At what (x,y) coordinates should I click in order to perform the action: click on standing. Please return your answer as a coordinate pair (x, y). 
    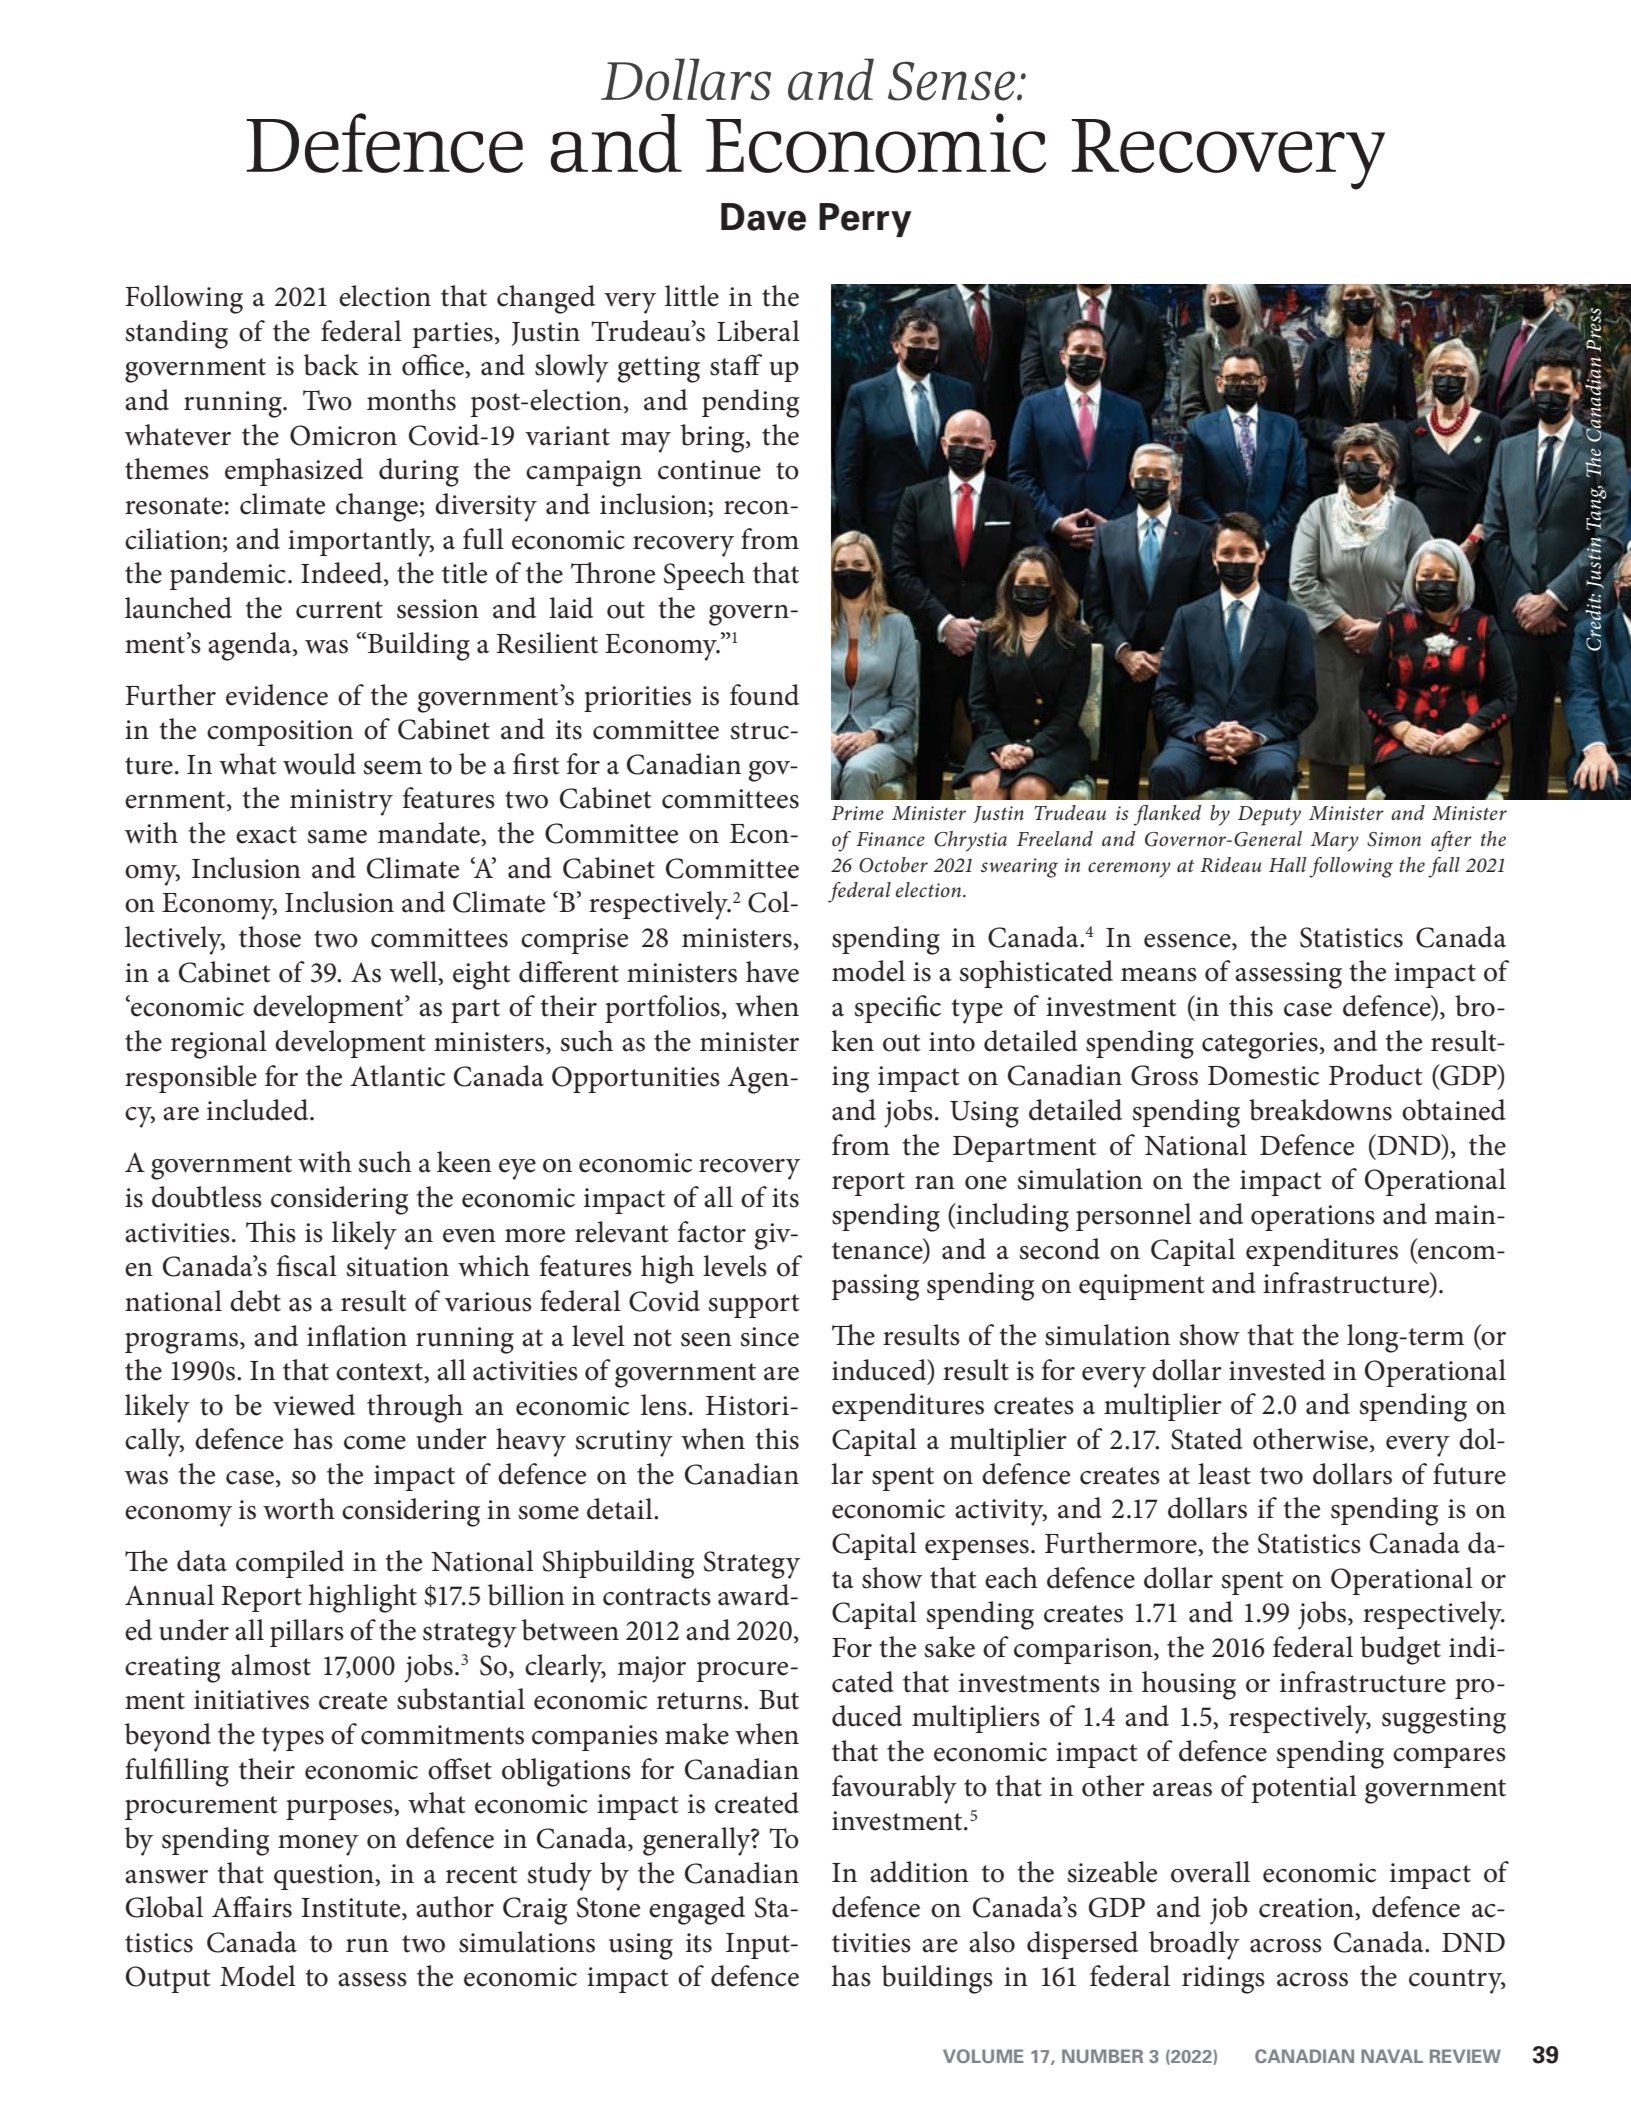
    Looking at the image, I should click on (176, 334).
